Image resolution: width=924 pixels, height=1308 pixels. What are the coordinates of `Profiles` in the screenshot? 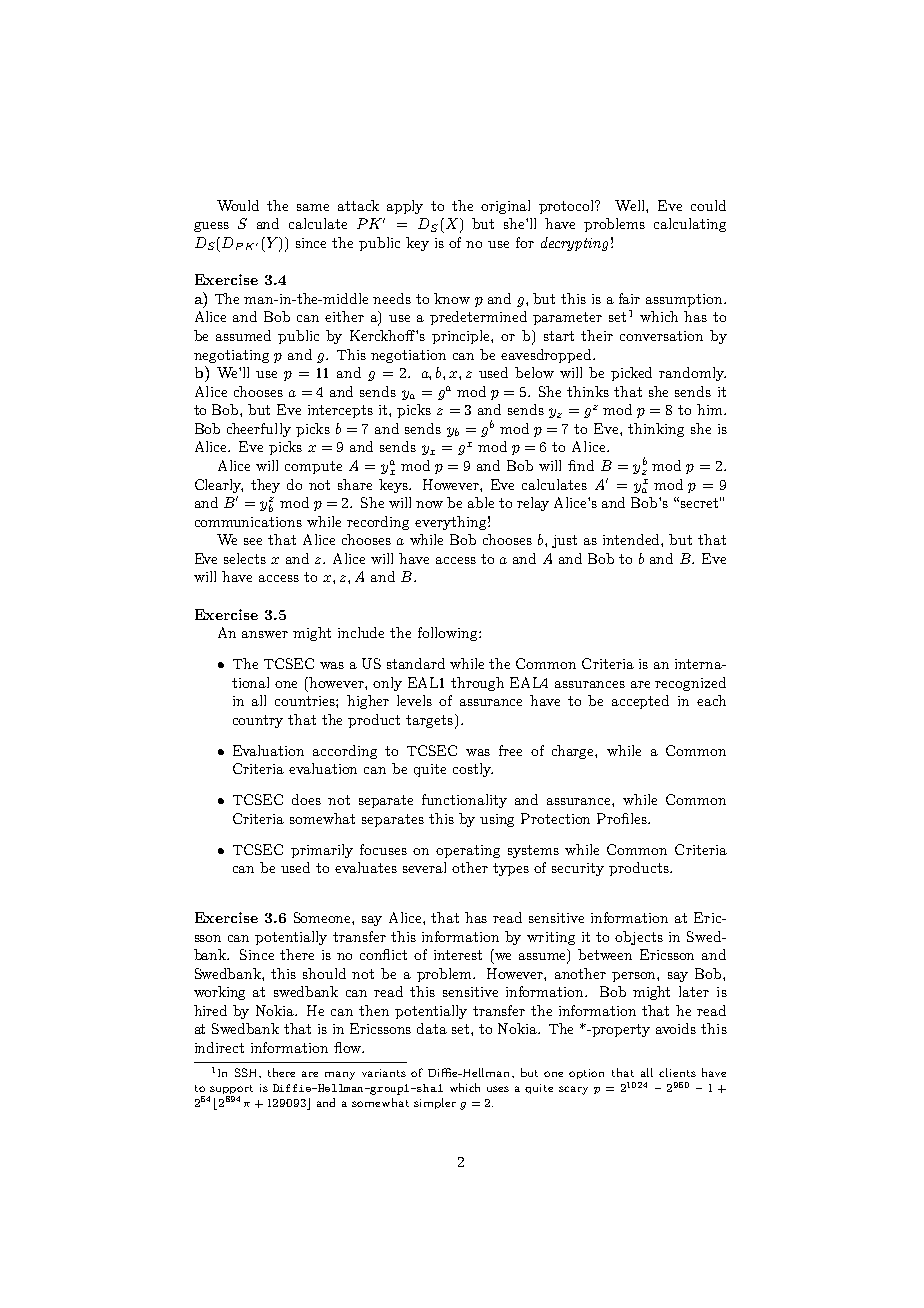 It's located at (623, 818).
